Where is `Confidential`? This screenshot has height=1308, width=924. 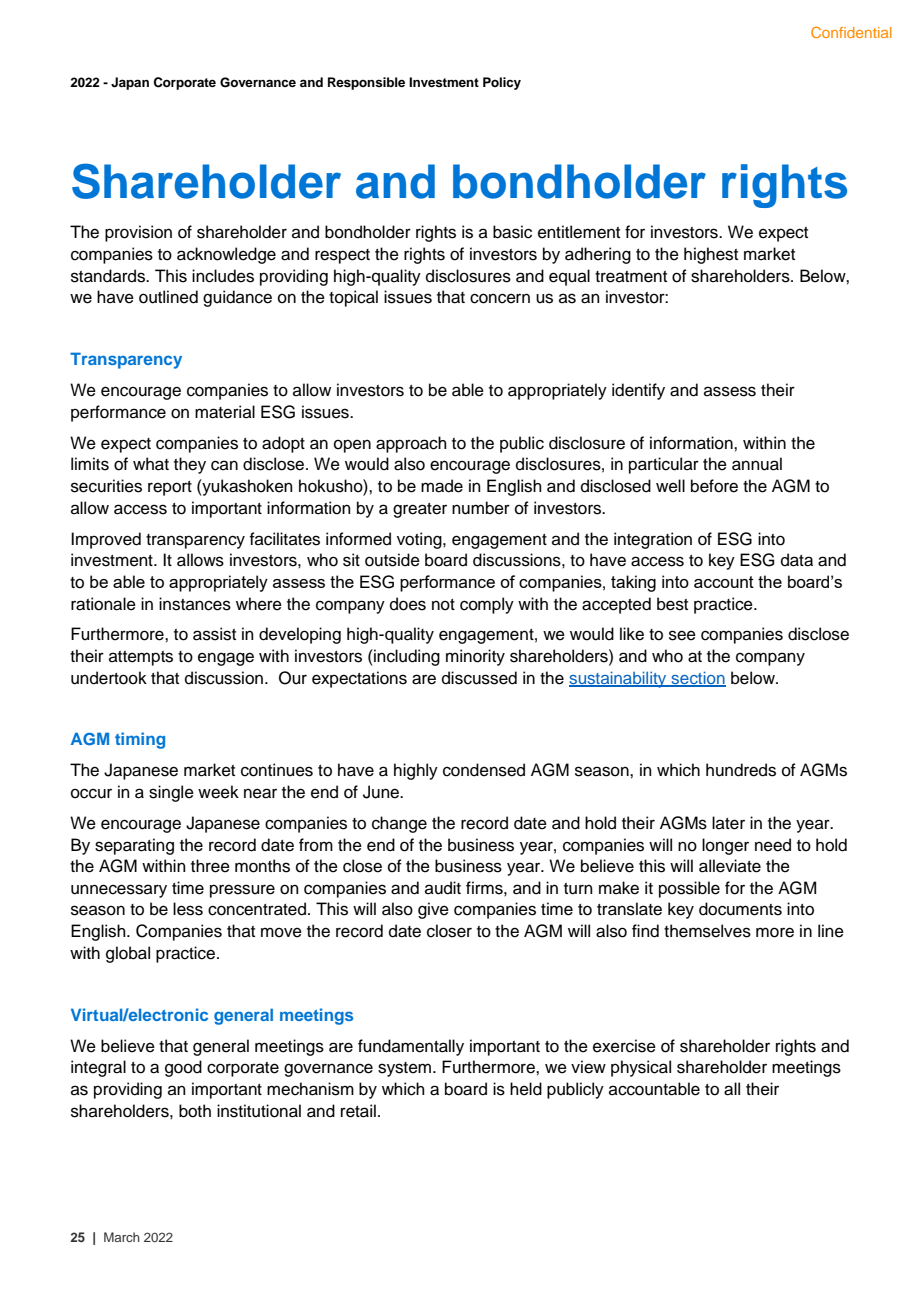 Confidential is located at coordinates (851, 32).
